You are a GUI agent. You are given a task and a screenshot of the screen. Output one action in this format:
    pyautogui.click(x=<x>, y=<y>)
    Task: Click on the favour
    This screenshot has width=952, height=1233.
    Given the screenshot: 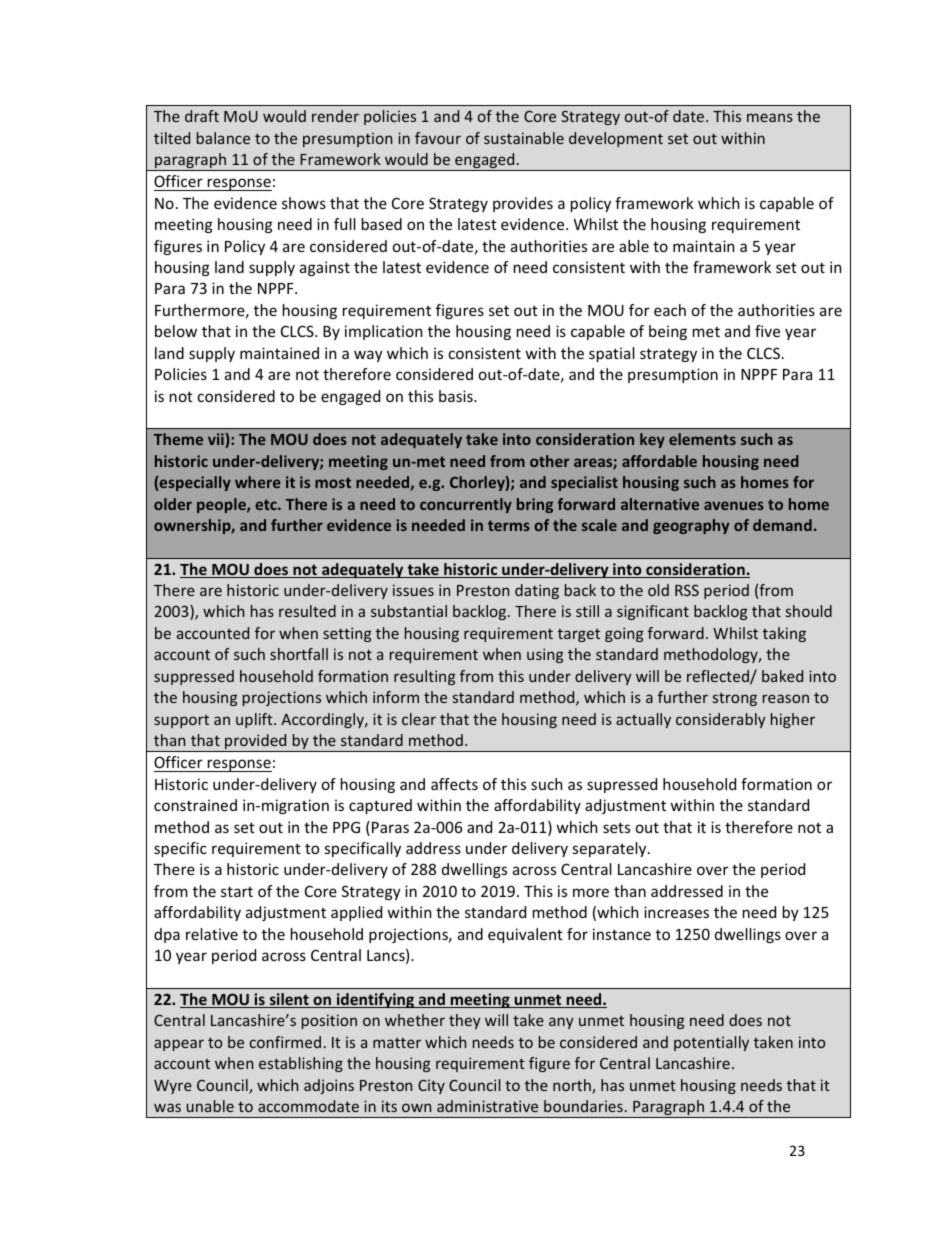 What is the action you would take?
    pyautogui.click(x=438, y=138)
